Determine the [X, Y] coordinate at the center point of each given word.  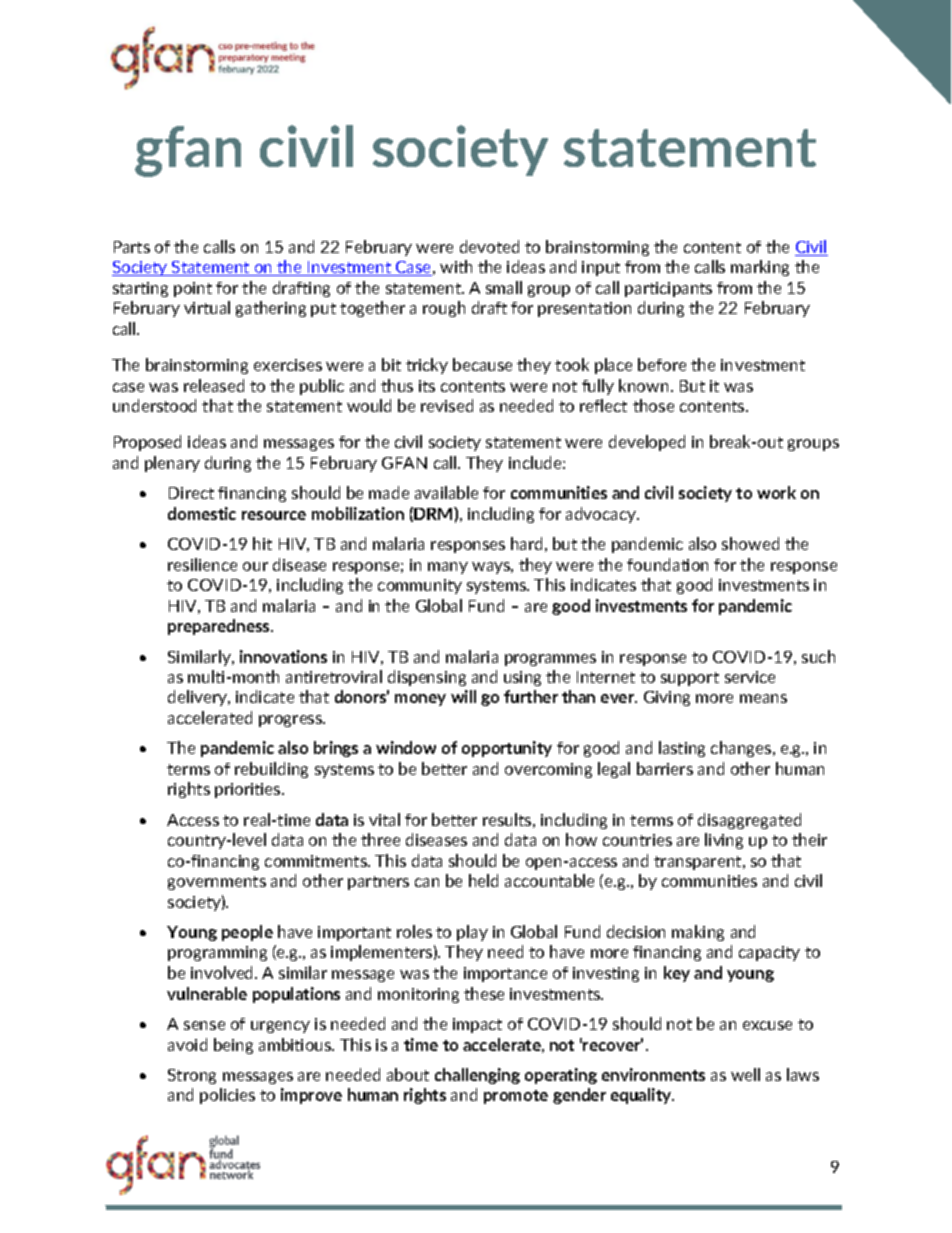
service [750, 677]
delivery [199, 698]
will [463, 696]
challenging [477, 1076]
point [193, 289]
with [456, 266]
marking [760, 268]
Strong [192, 1076]
